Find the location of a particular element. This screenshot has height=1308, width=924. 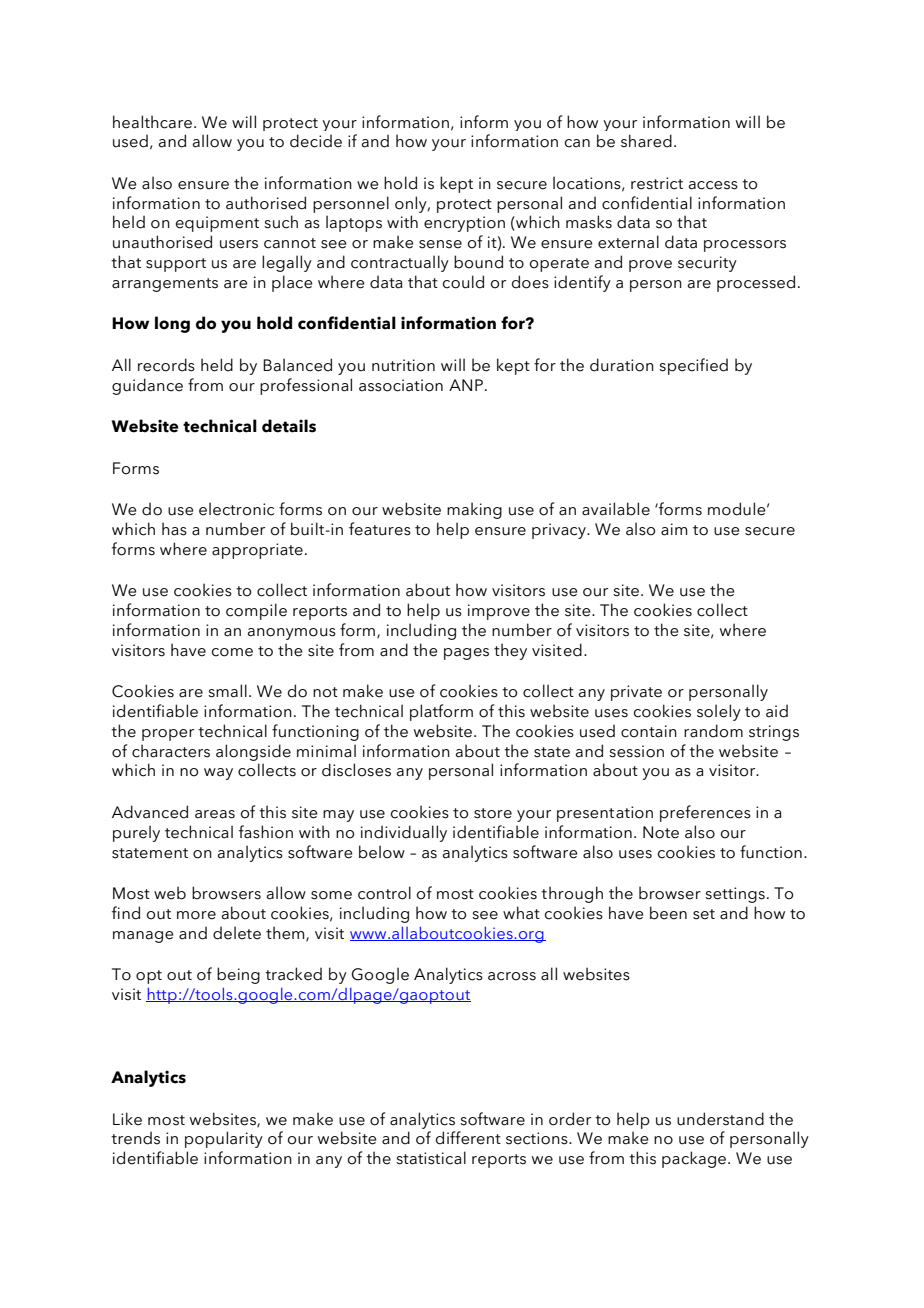

healthcare is located at coordinates (152, 122).
